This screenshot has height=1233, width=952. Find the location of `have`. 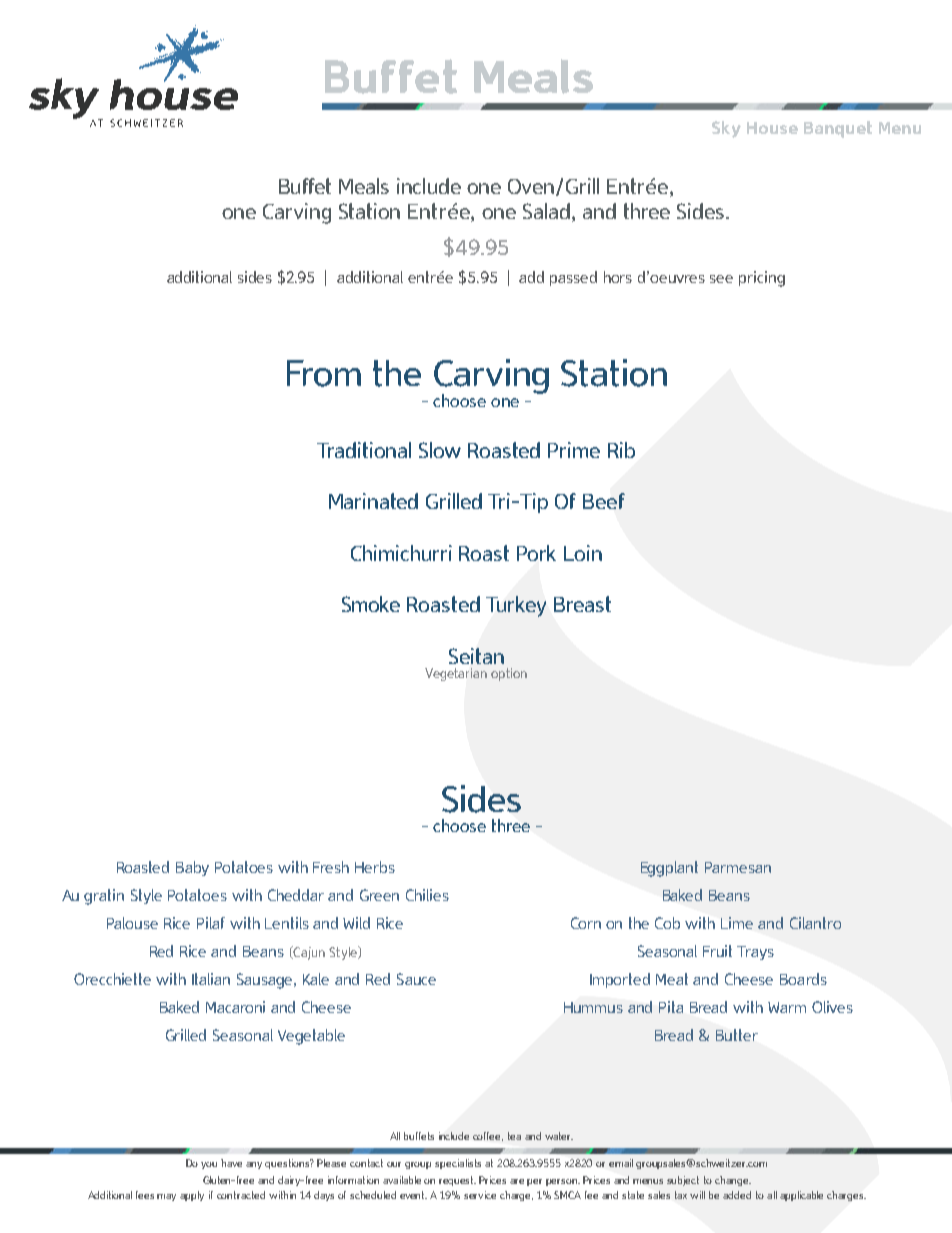

have is located at coordinates (231, 1163).
